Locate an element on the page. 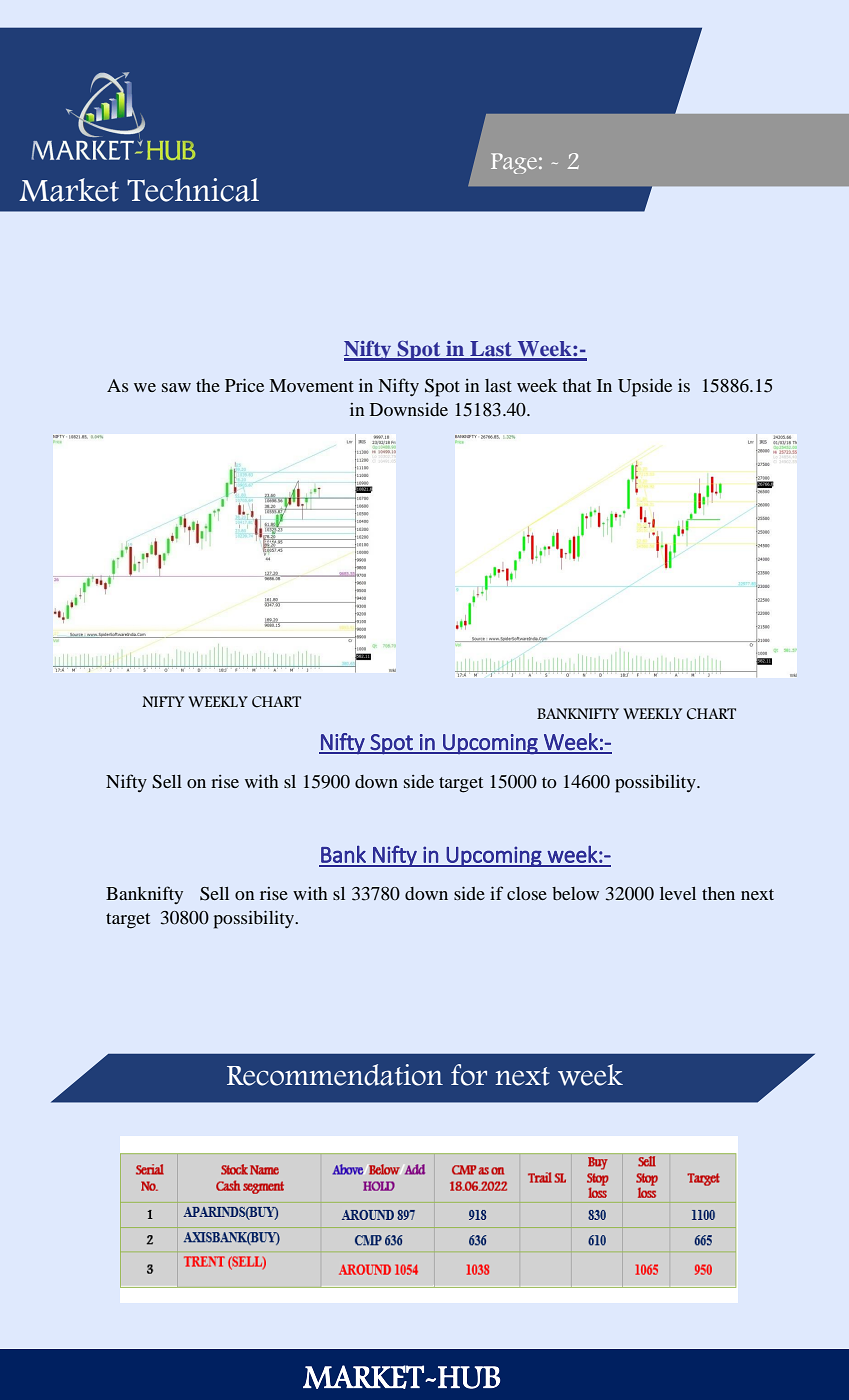 This document has height=1400, width=849. Movement is located at coordinates (311, 385).
